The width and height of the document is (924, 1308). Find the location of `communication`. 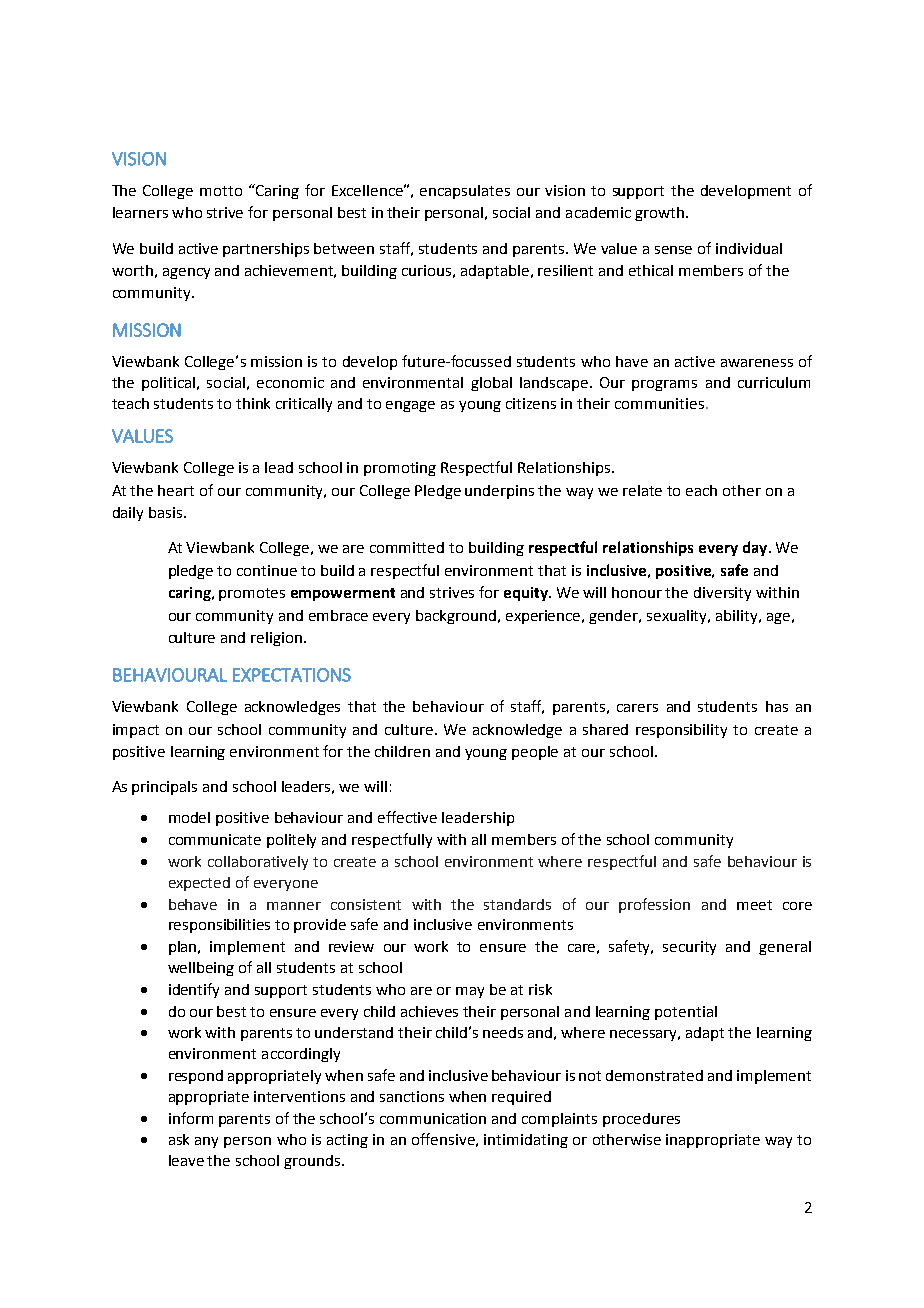

communication is located at coordinates (433, 1118).
